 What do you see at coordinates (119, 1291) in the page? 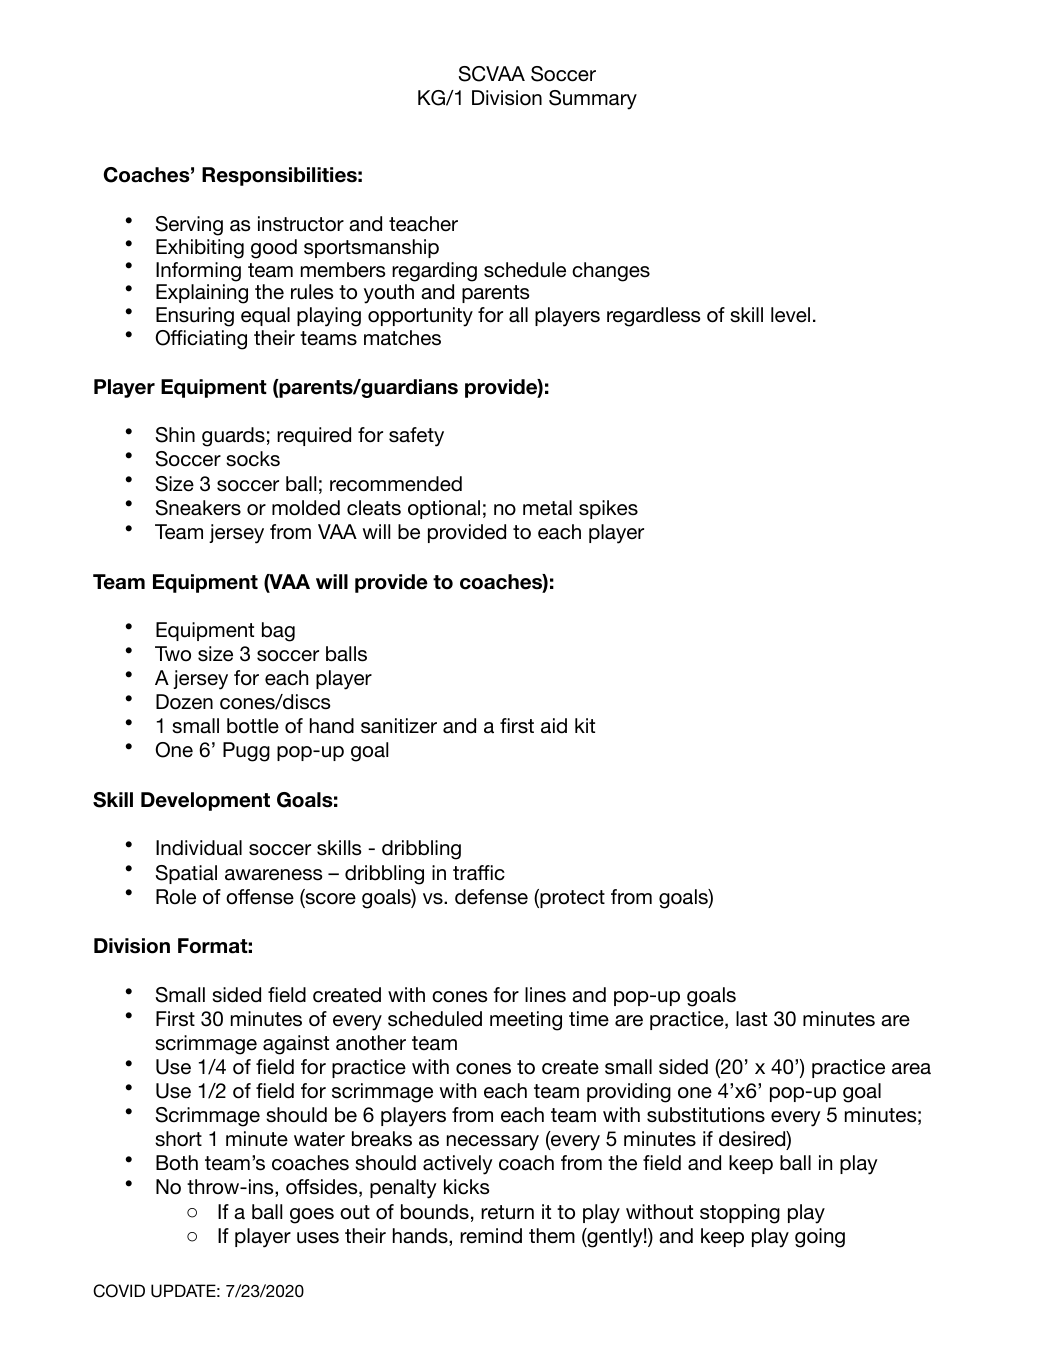
I see `COVID` at bounding box center [119, 1291].
